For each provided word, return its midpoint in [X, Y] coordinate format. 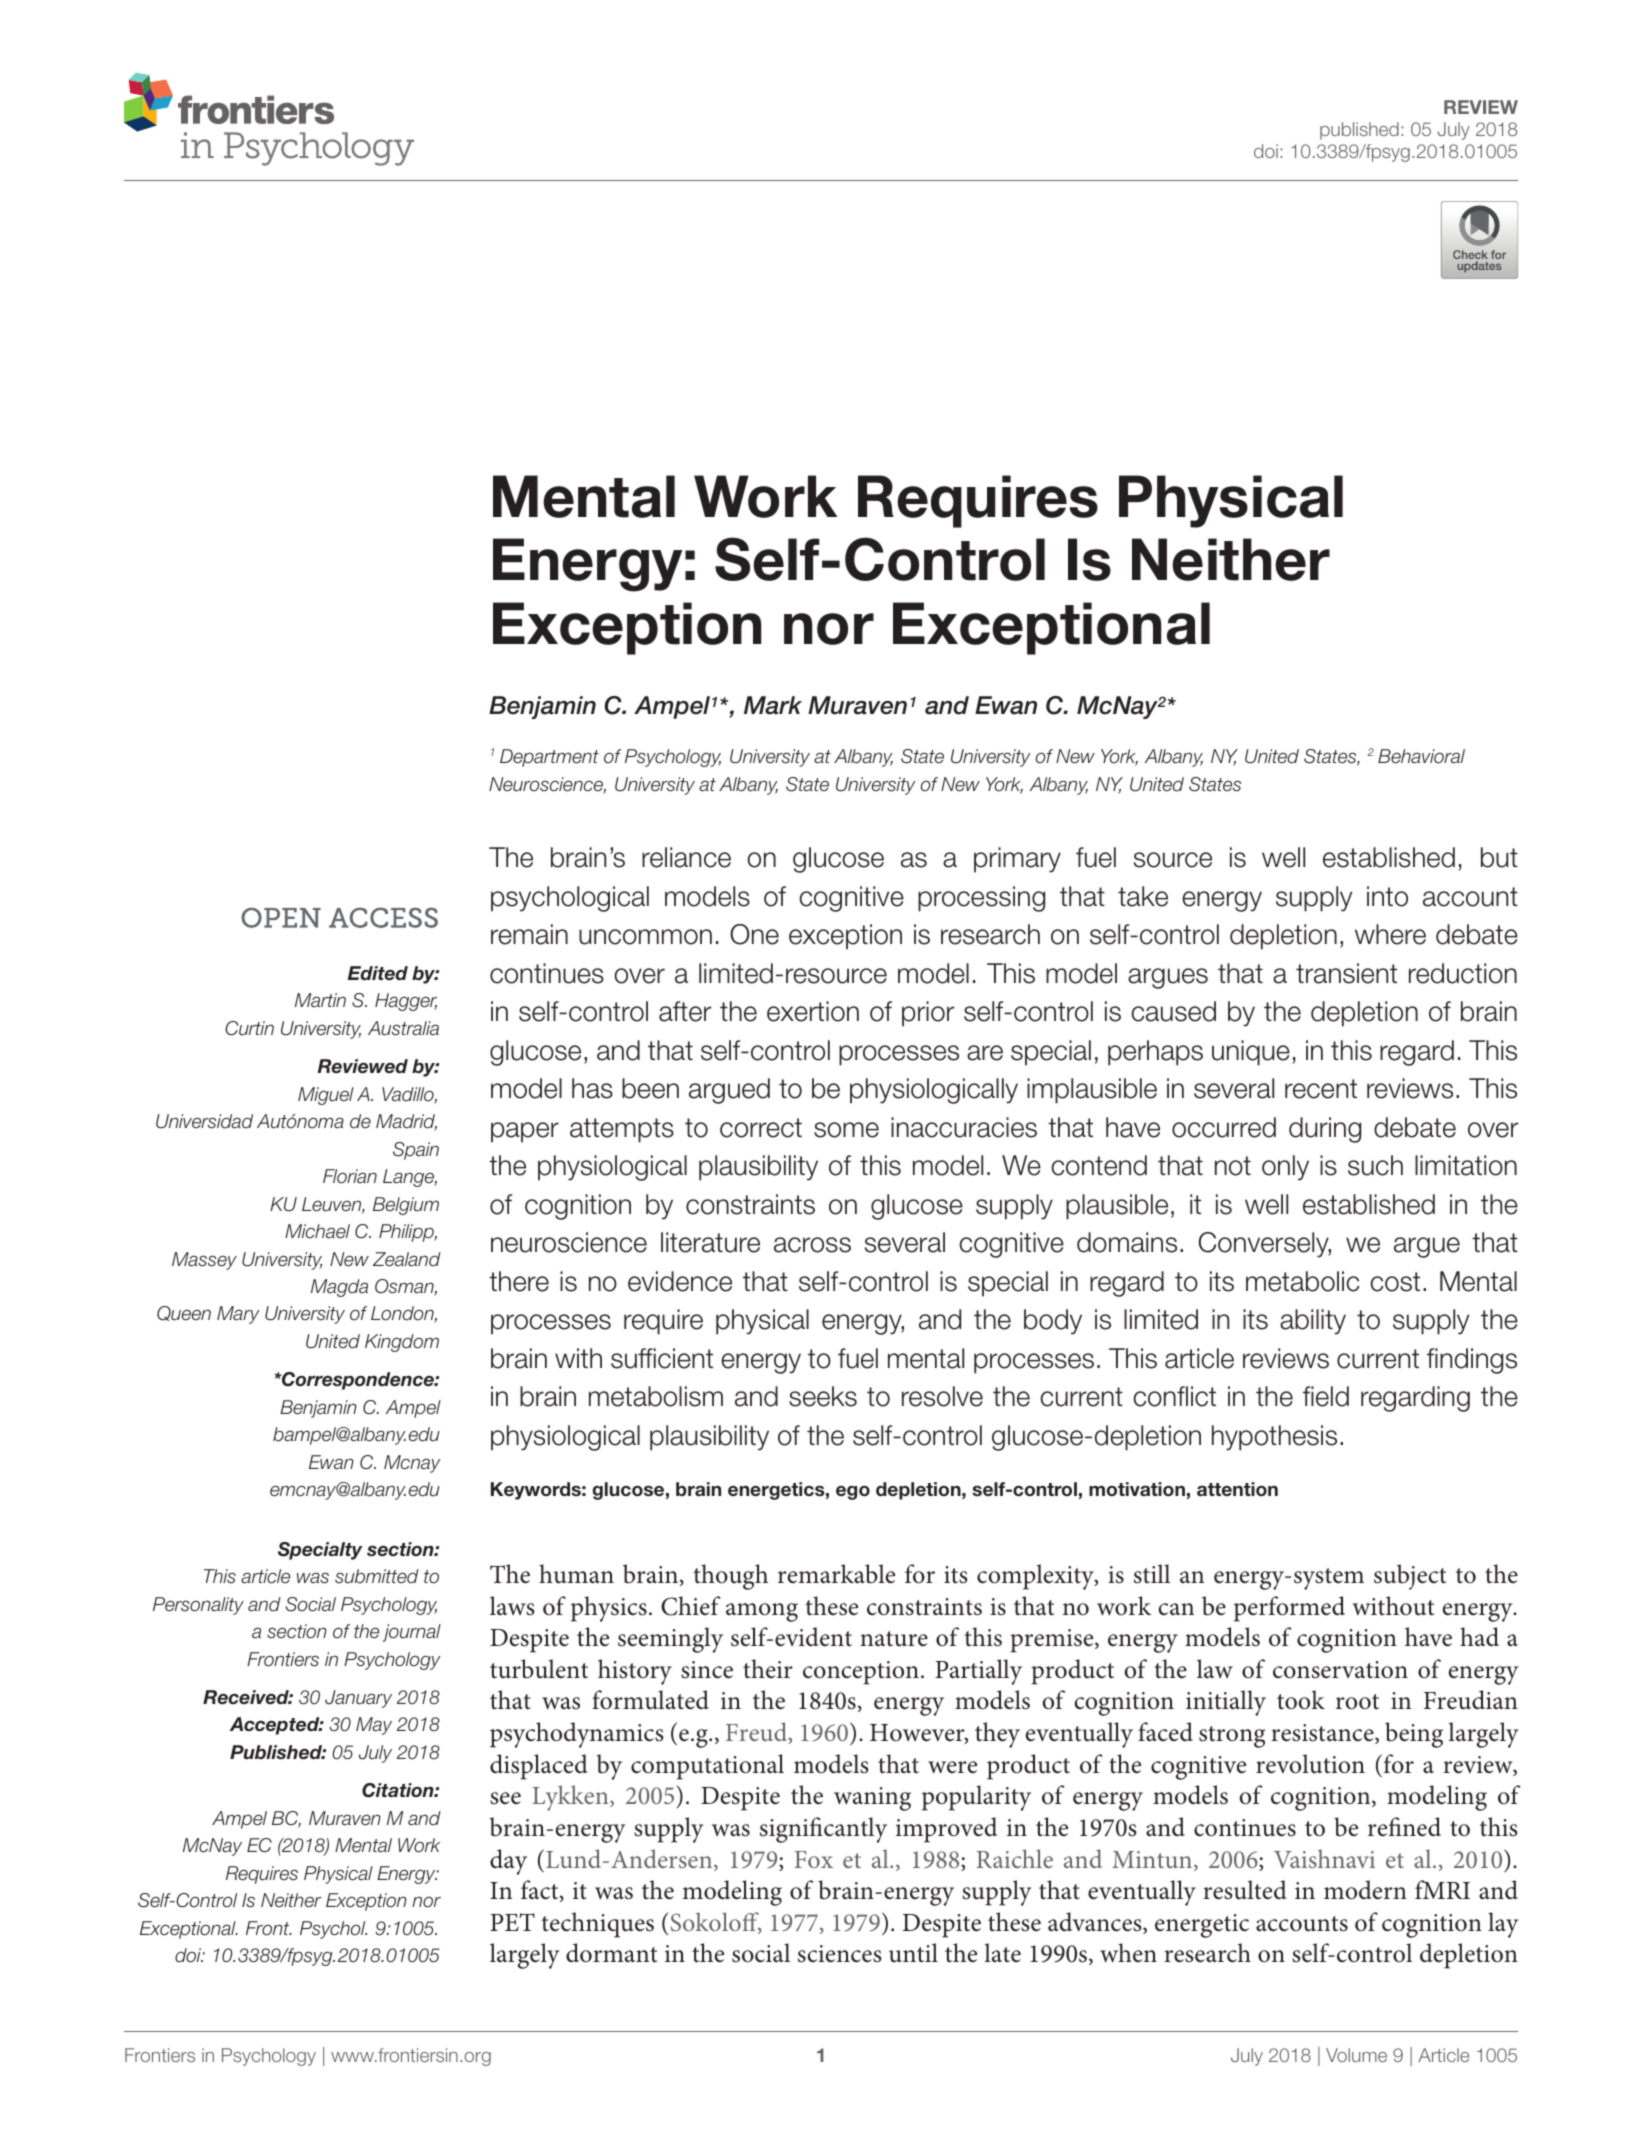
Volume [1356, 2055]
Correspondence [358, 1381]
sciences [840, 1954]
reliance [686, 857]
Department [549, 758]
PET [512, 1922]
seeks [823, 1396]
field [1326, 1396]
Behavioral [1421, 756]
